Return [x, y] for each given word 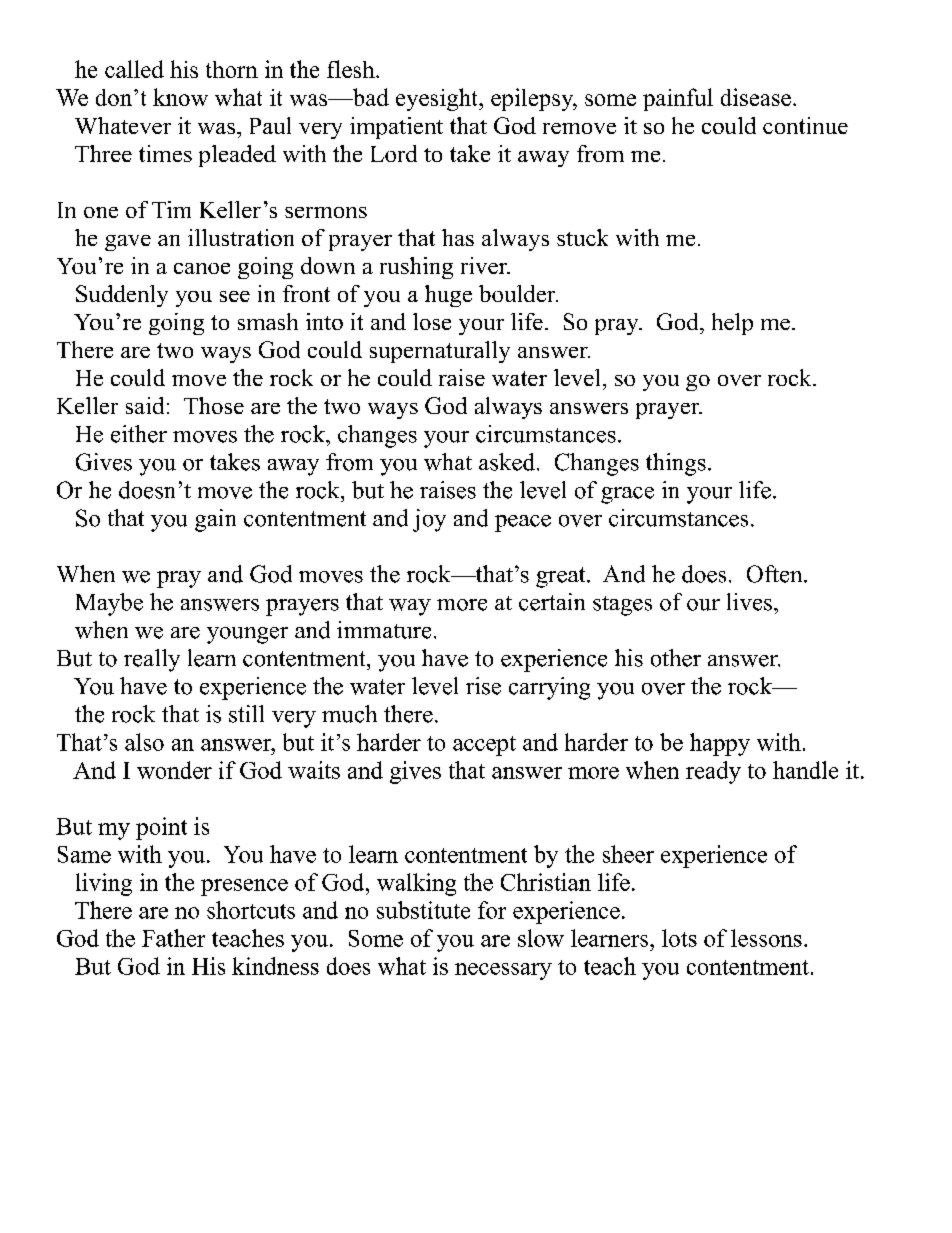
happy [720, 744]
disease [756, 97]
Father [173, 938]
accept [484, 746]
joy [429, 520]
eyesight [438, 99]
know [180, 97]
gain [215, 520]
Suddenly [122, 296]
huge [448, 296]
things [676, 464]
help [732, 324]
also [144, 742]
